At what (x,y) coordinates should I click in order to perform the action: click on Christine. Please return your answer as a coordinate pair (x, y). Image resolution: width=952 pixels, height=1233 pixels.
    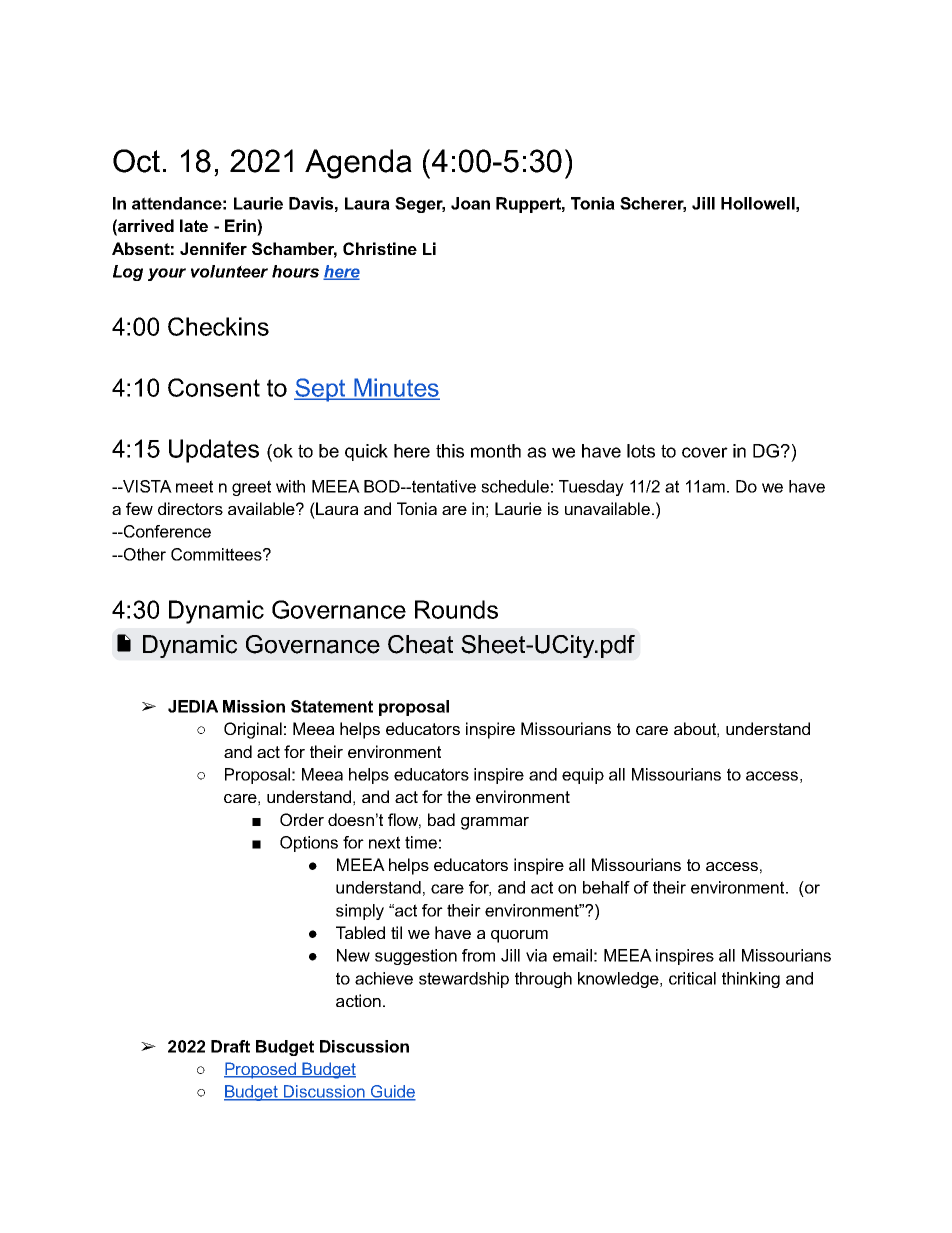
    Looking at the image, I should click on (380, 248).
